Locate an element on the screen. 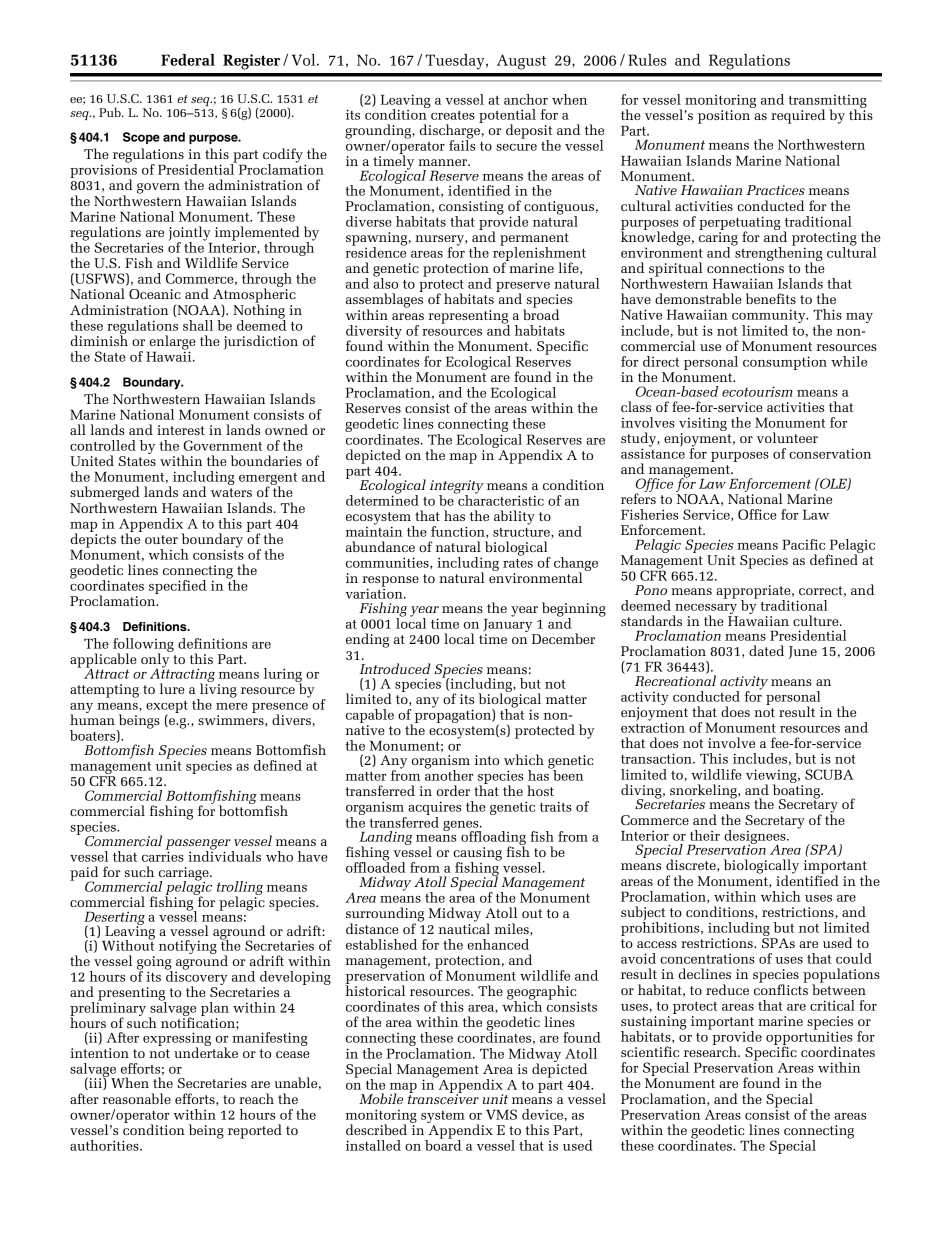 This screenshot has width=952, height=1233. January is located at coordinates (509, 625).
